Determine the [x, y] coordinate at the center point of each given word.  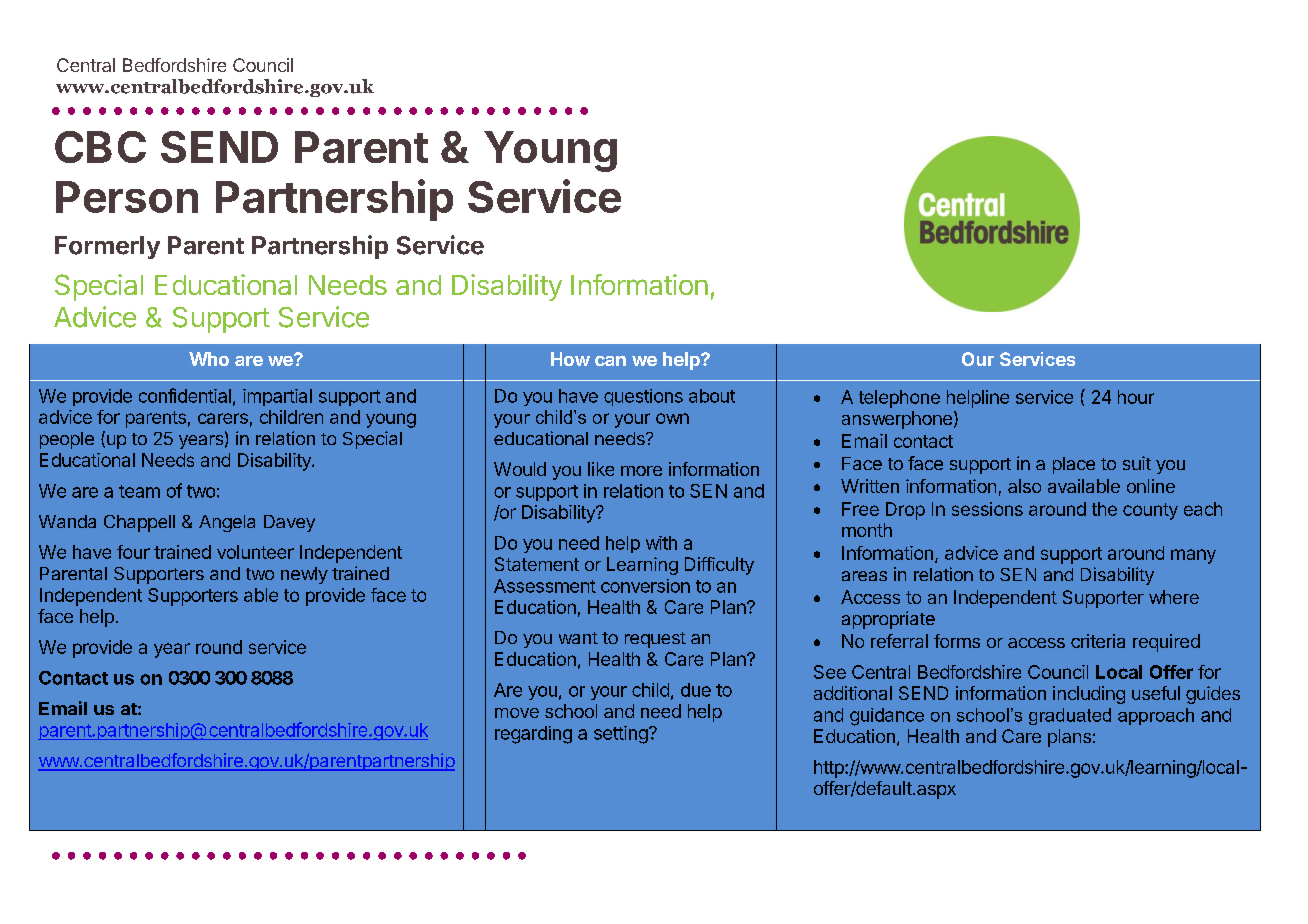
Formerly [107, 247]
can [610, 361]
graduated [1070, 716]
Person [127, 197]
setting [622, 735]
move [517, 713]
